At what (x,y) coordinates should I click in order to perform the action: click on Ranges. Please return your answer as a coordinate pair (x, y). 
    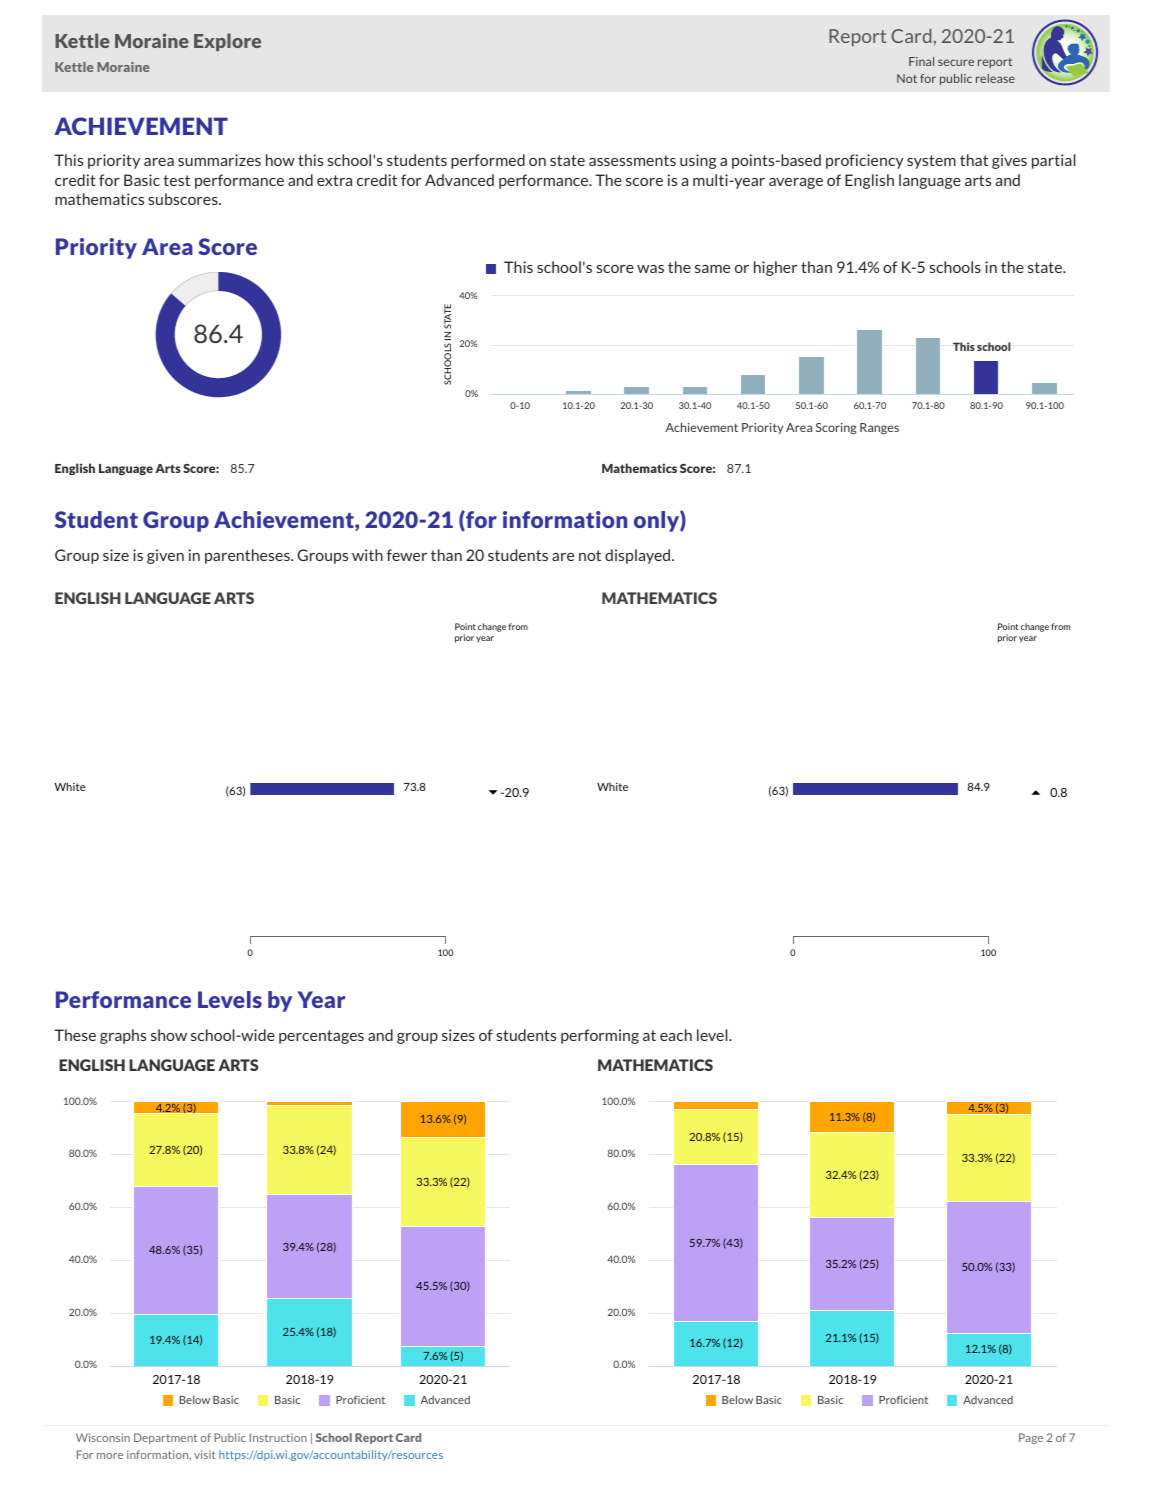
    Looking at the image, I should click on (879, 429).
